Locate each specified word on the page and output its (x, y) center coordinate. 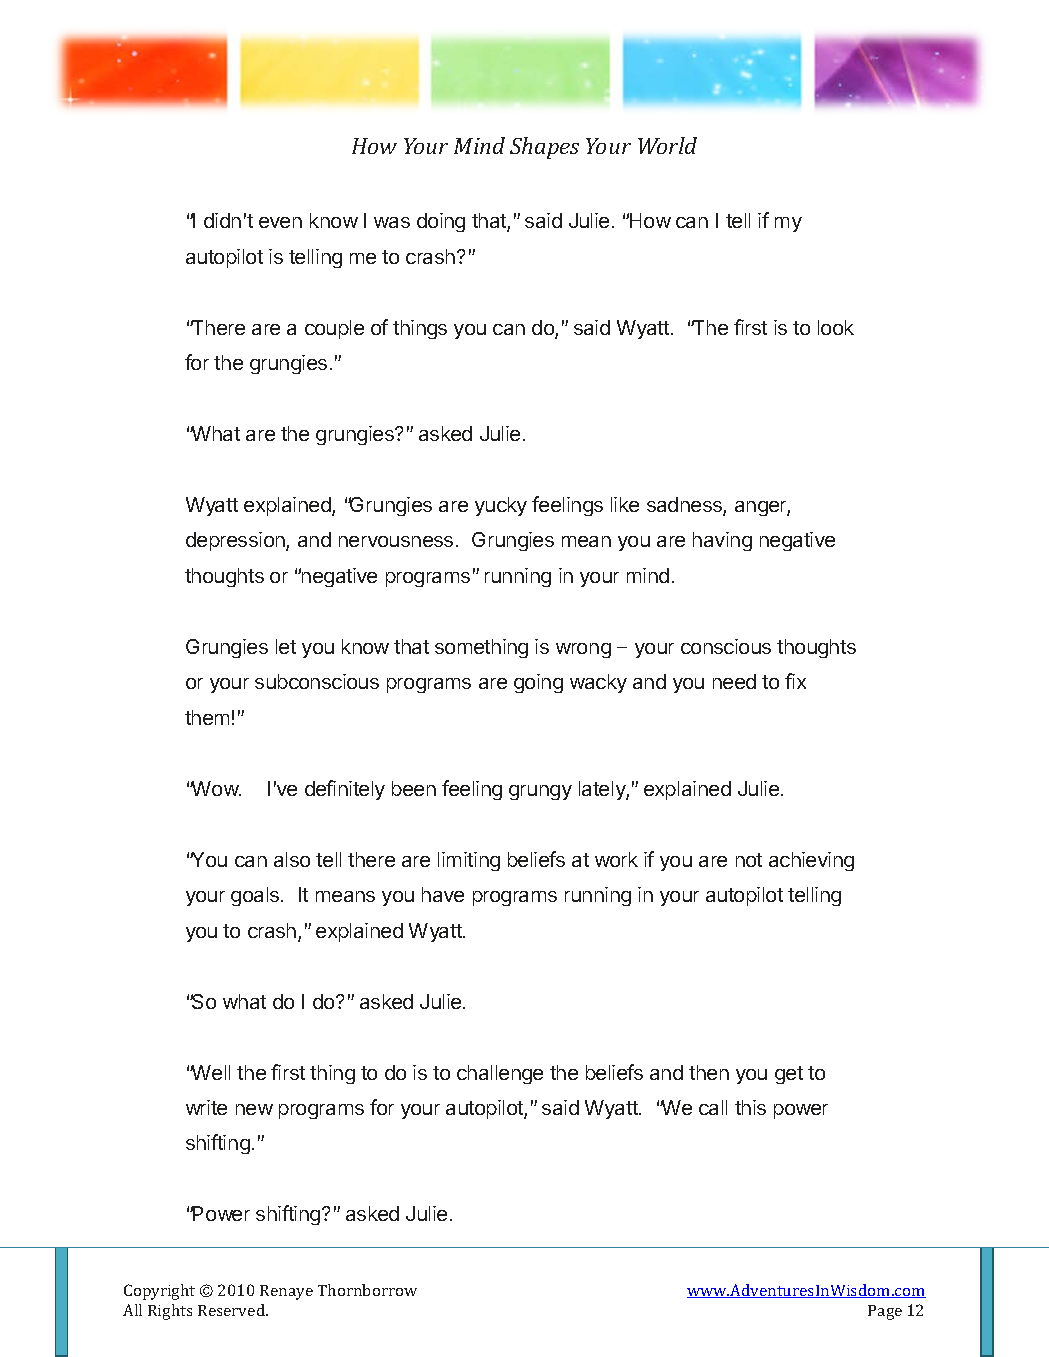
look (836, 327)
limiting (469, 861)
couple (334, 329)
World (667, 145)
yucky (501, 506)
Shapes (544, 148)
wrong (583, 650)
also (292, 859)
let (286, 646)
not (749, 860)
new (254, 1109)
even (280, 222)
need (734, 681)
